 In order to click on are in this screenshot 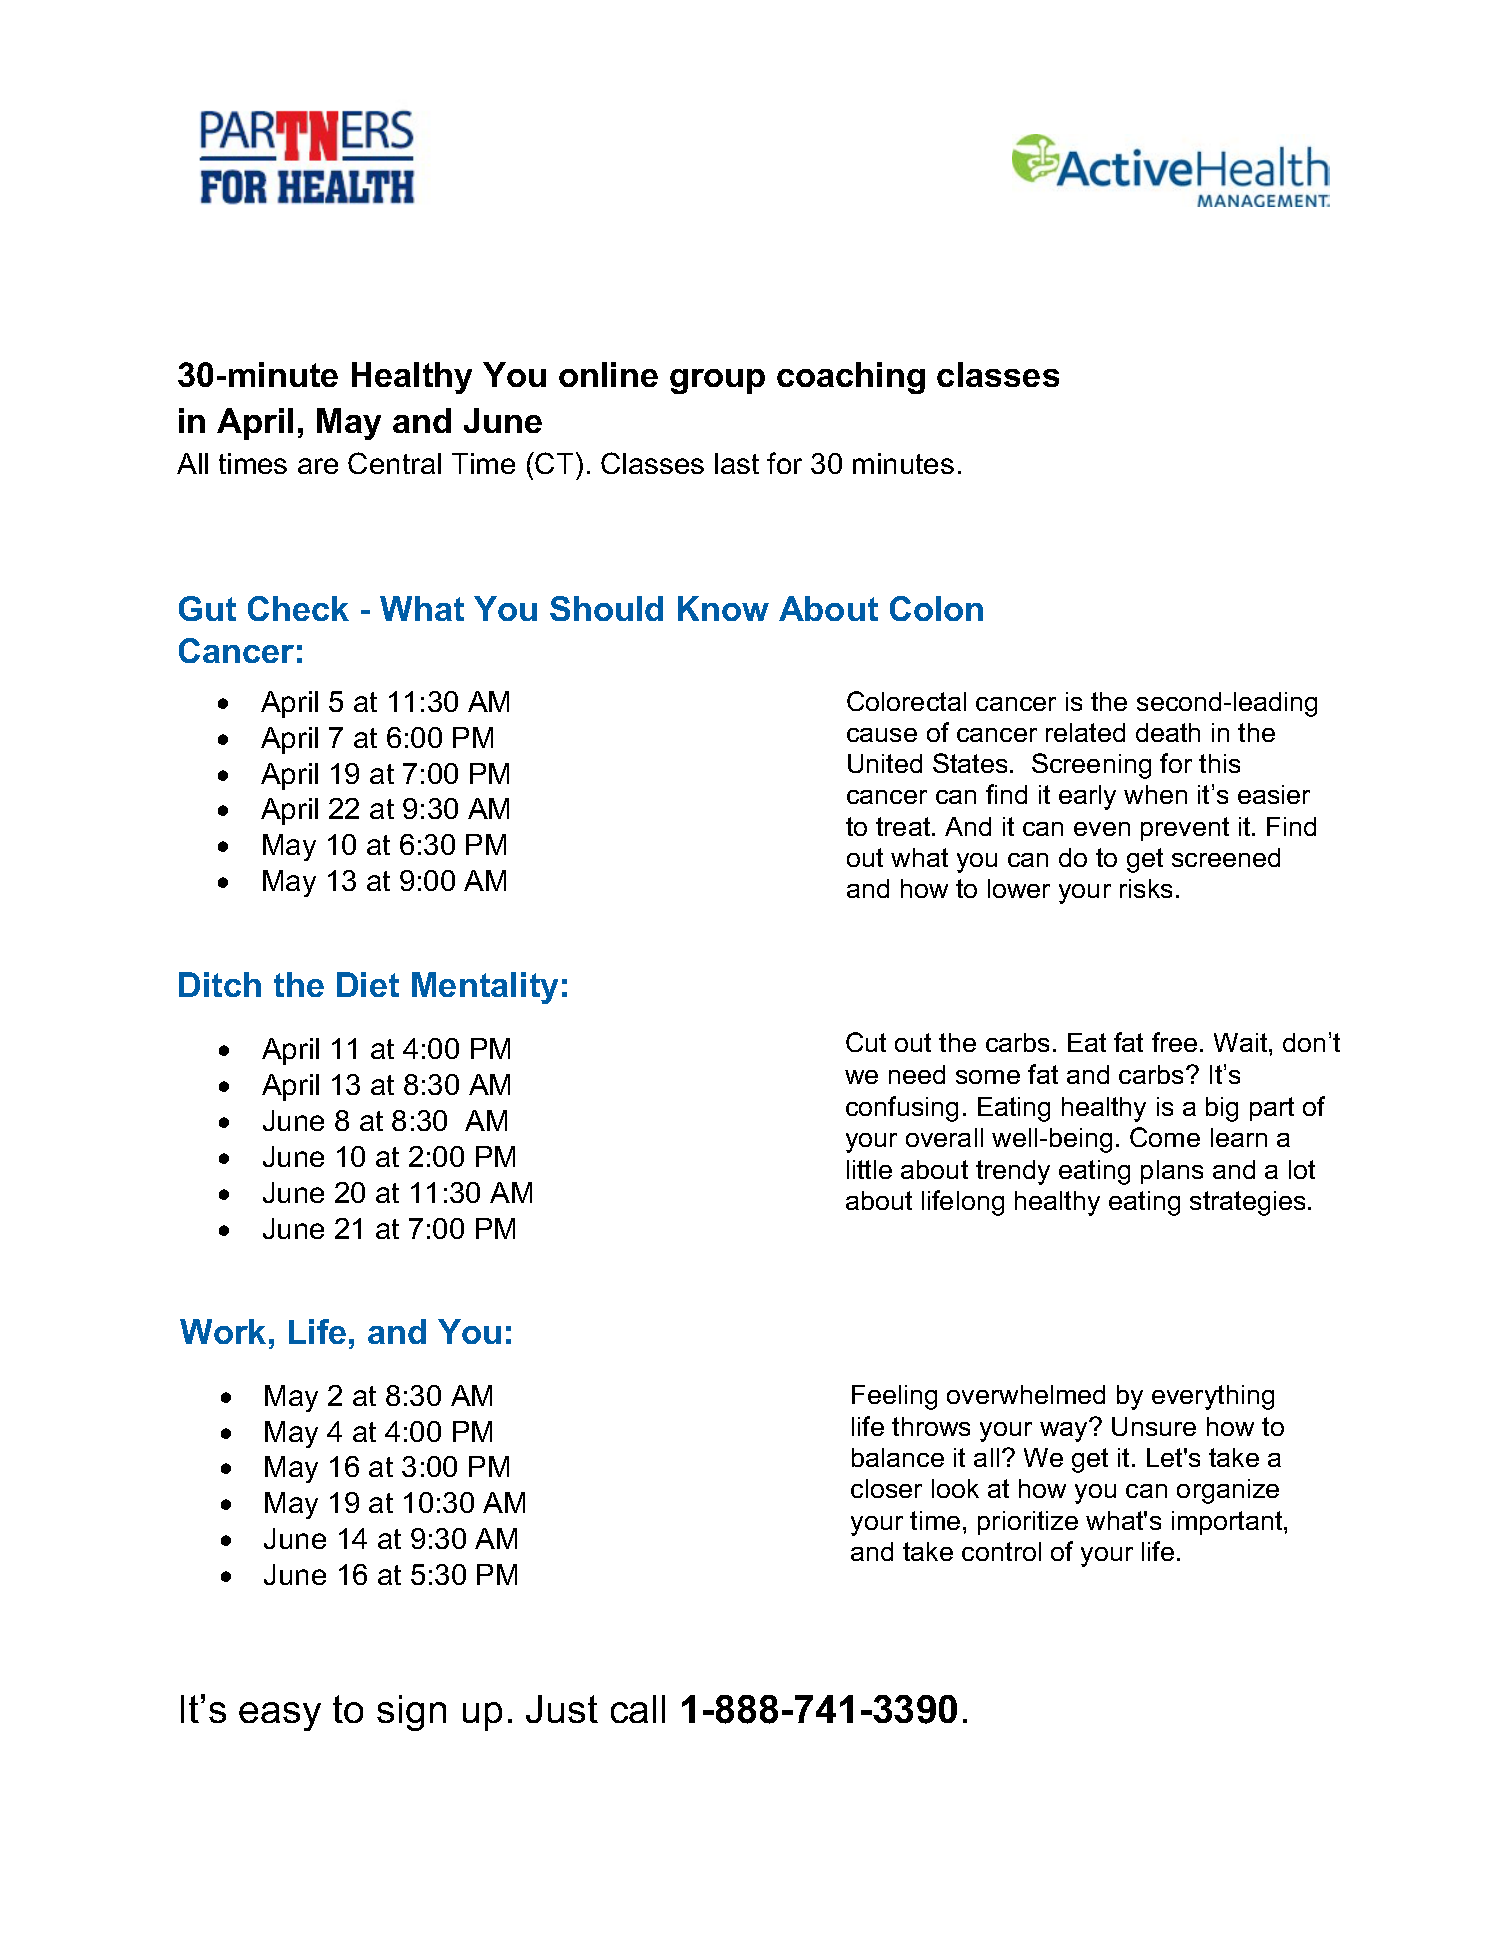, I will do `click(318, 466)`.
